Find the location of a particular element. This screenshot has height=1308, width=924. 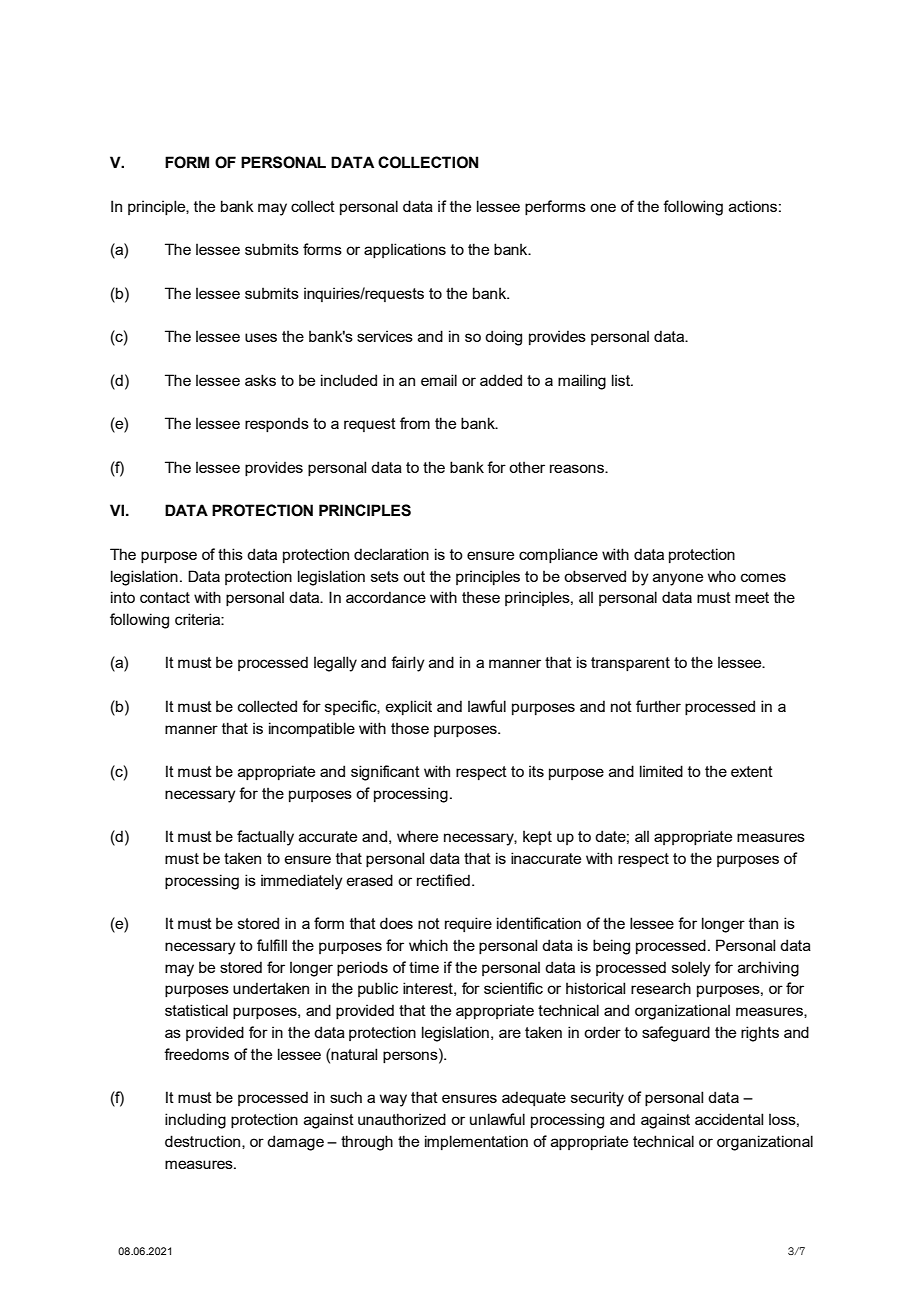

uses is located at coordinates (261, 337).
